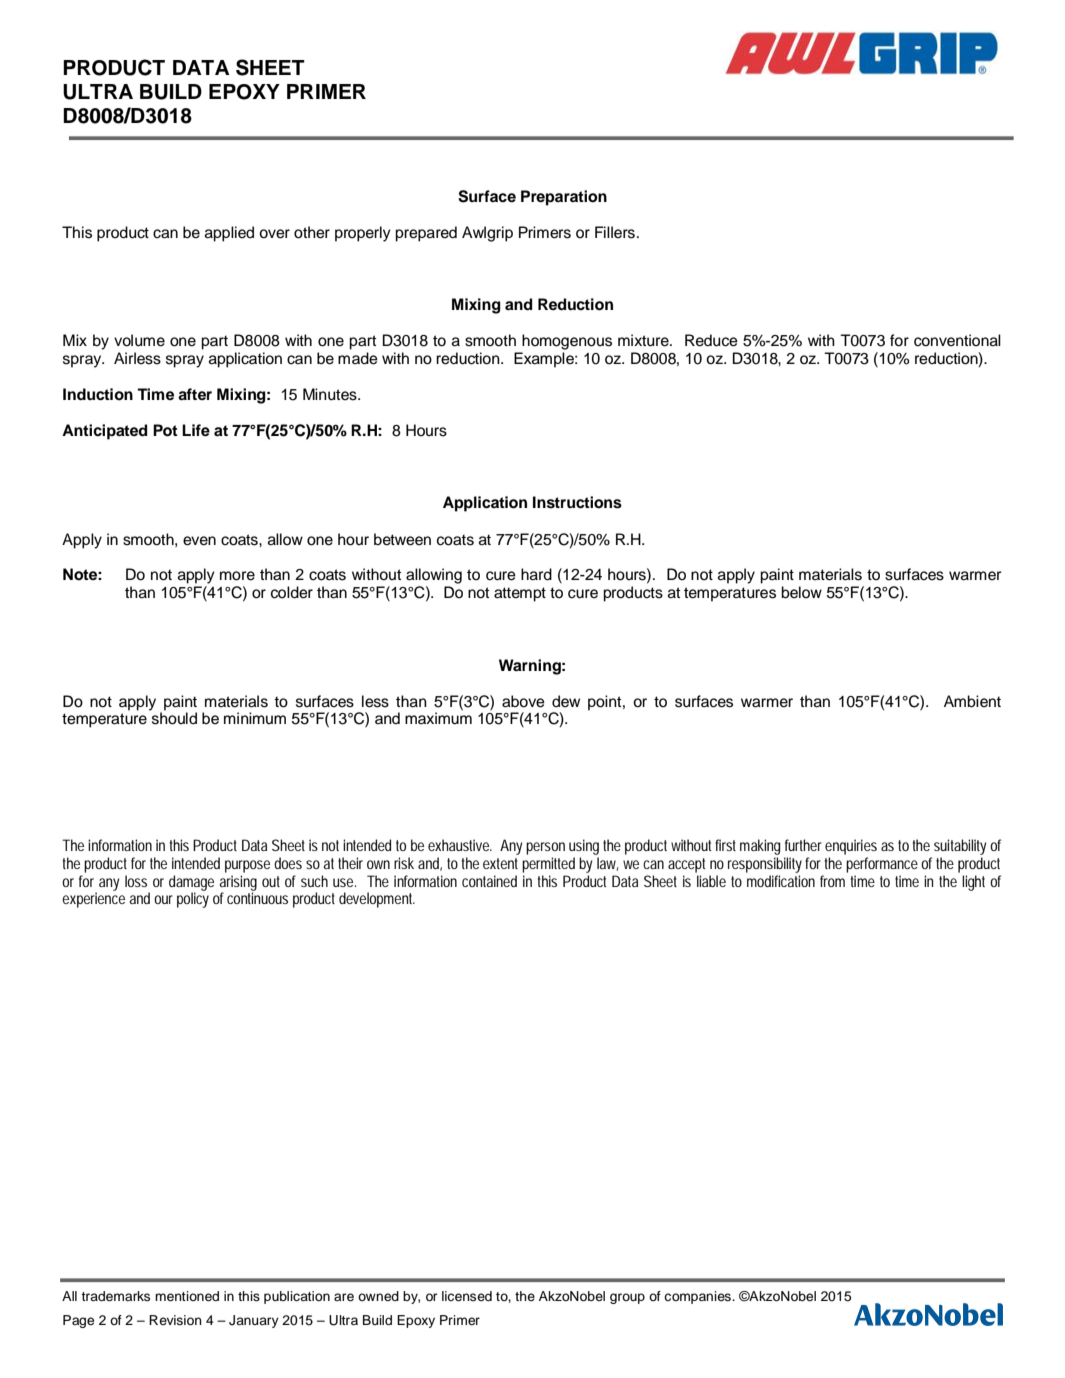  I want to click on above, so click(523, 701).
